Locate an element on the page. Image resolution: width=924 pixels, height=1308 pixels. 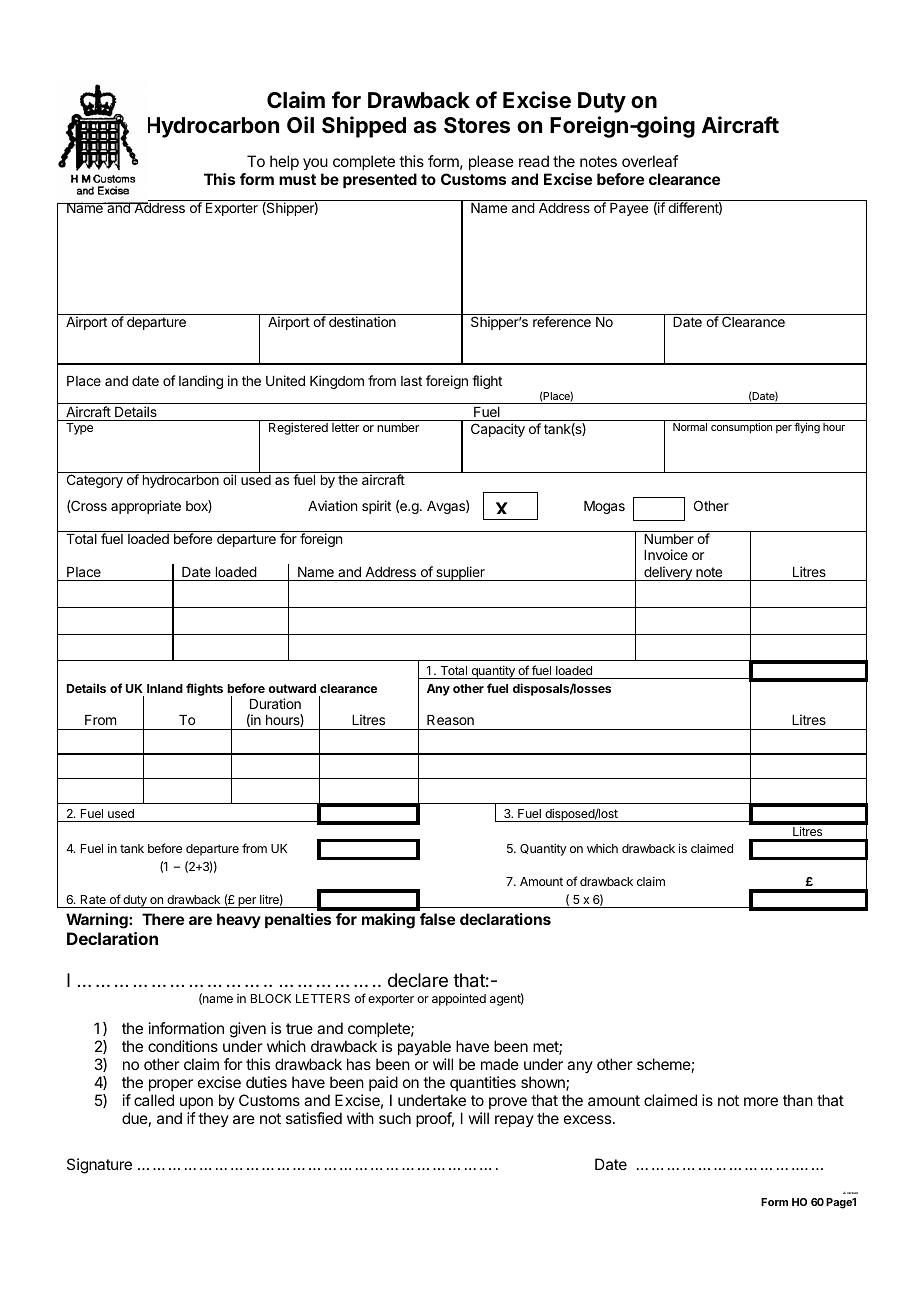
false is located at coordinates (437, 919).
